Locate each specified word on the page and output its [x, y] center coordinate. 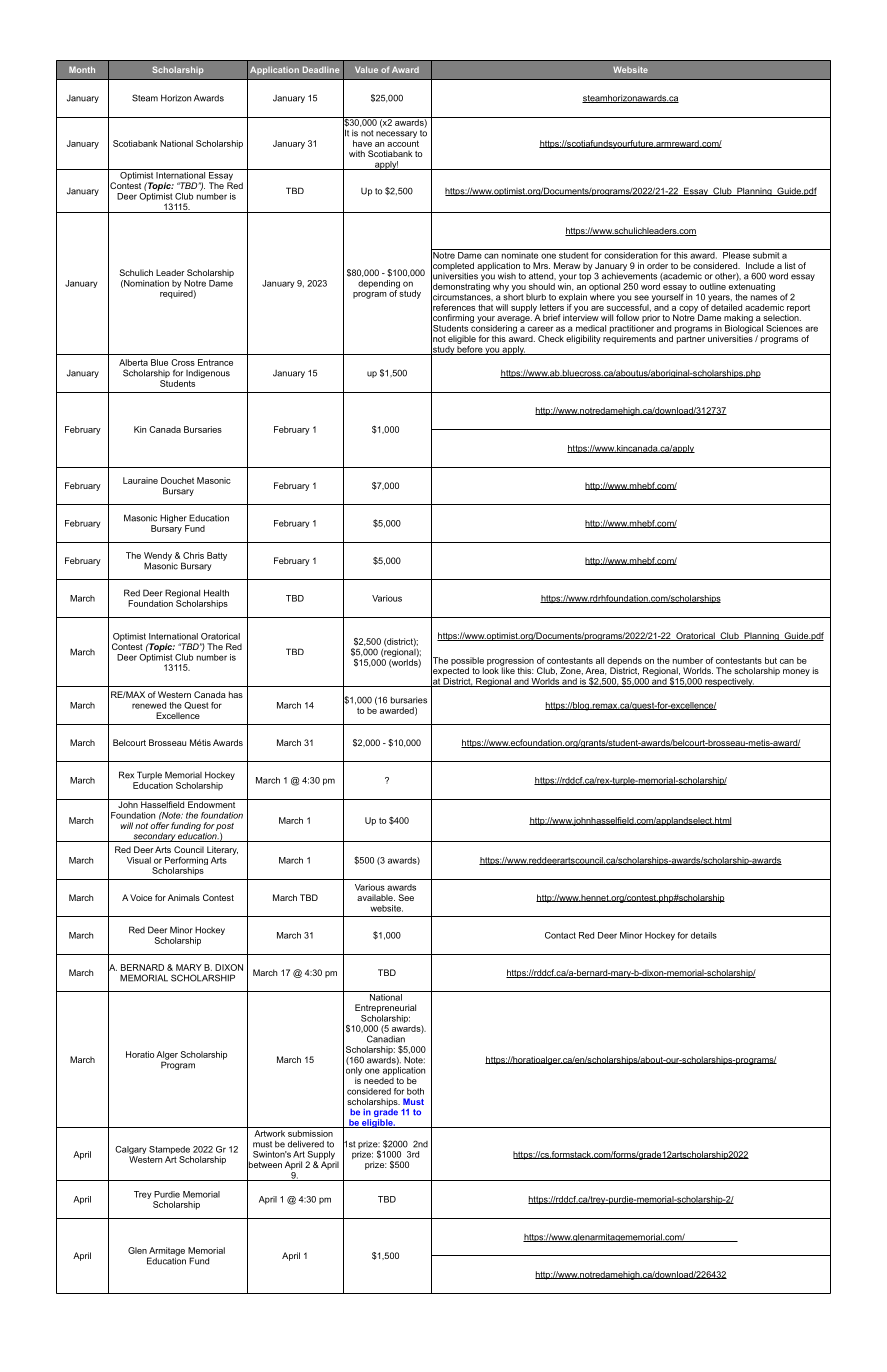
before [469, 349]
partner [691, 338]
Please [736, 254]
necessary [397, 136]
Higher [174, 520]
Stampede [169, 1151]
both [415, 1091]
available [376, 897]
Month [82, 69]
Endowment [212, 803]
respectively [729, 682]
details [704, 935]
